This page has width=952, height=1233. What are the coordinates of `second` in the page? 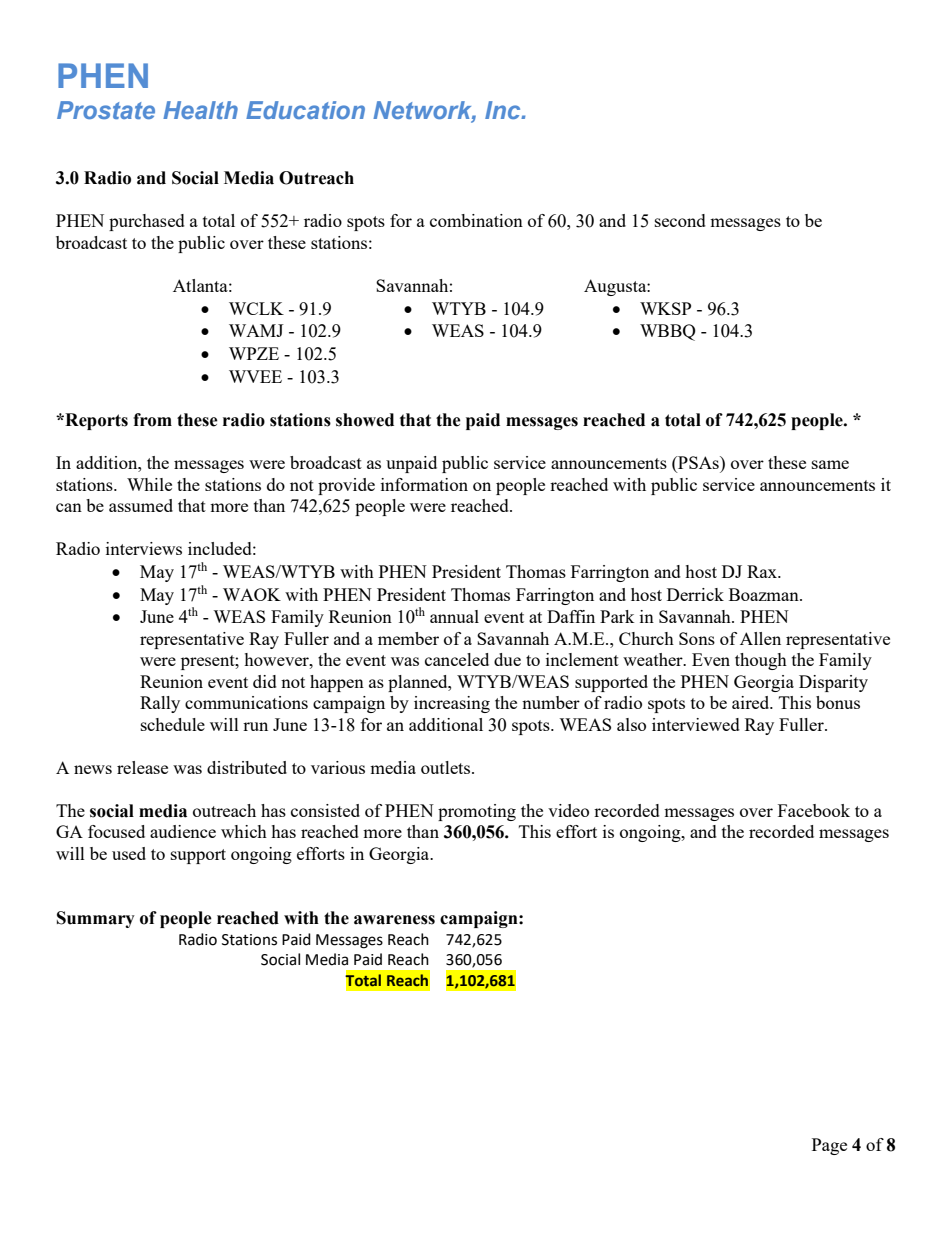 It's located at (680, 220).
